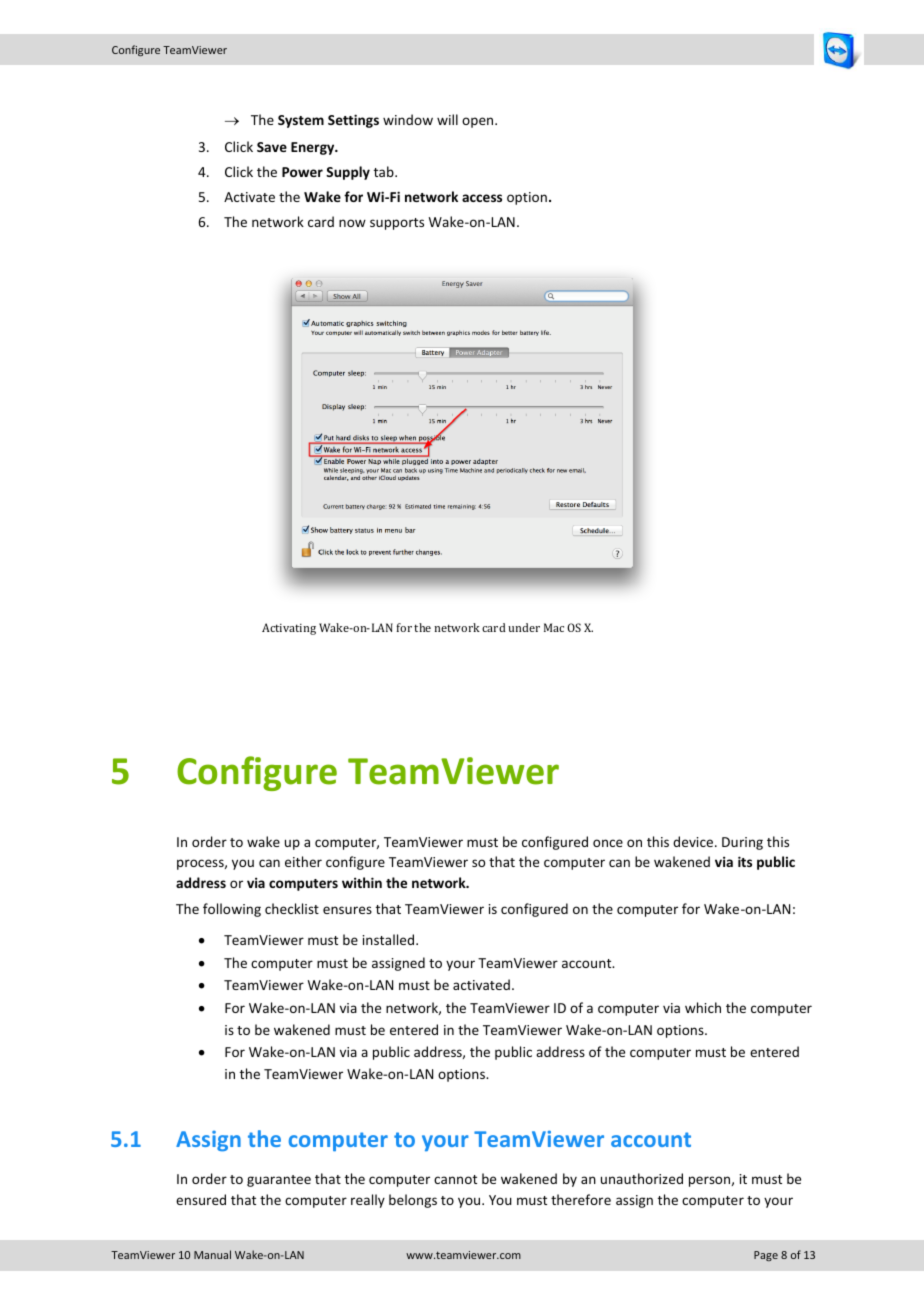 The height and width of the screenshot is (1308, 924). What do you see at coordinates (642, 1178) in the screenshot?
I see `unauthorized` at bounding box center [642, 1178].
